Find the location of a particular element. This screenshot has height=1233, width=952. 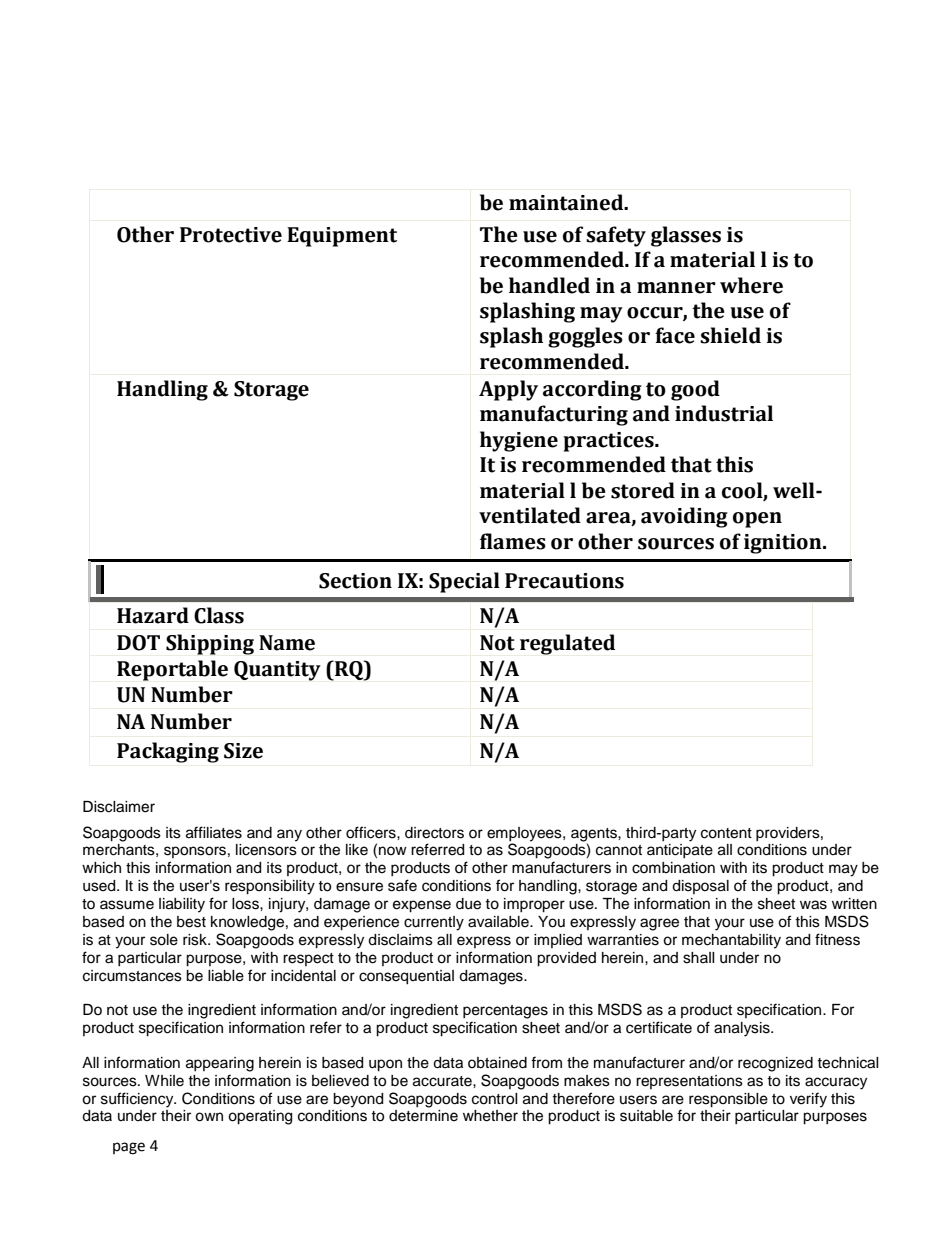

Special is located at coordinates (464, 582).
